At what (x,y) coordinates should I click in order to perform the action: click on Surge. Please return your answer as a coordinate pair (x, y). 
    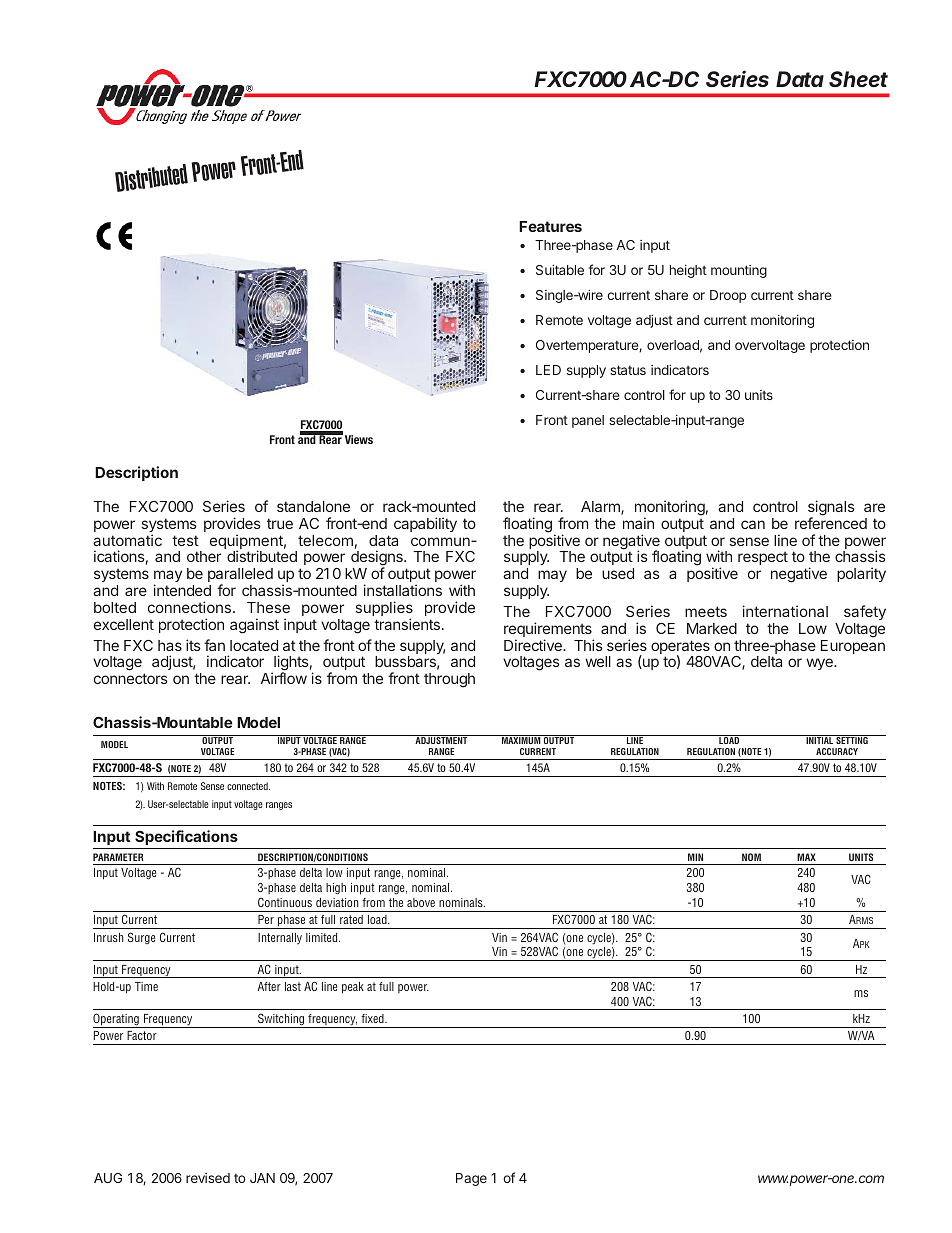
    Looking at the image, I should click on (141, 938).
